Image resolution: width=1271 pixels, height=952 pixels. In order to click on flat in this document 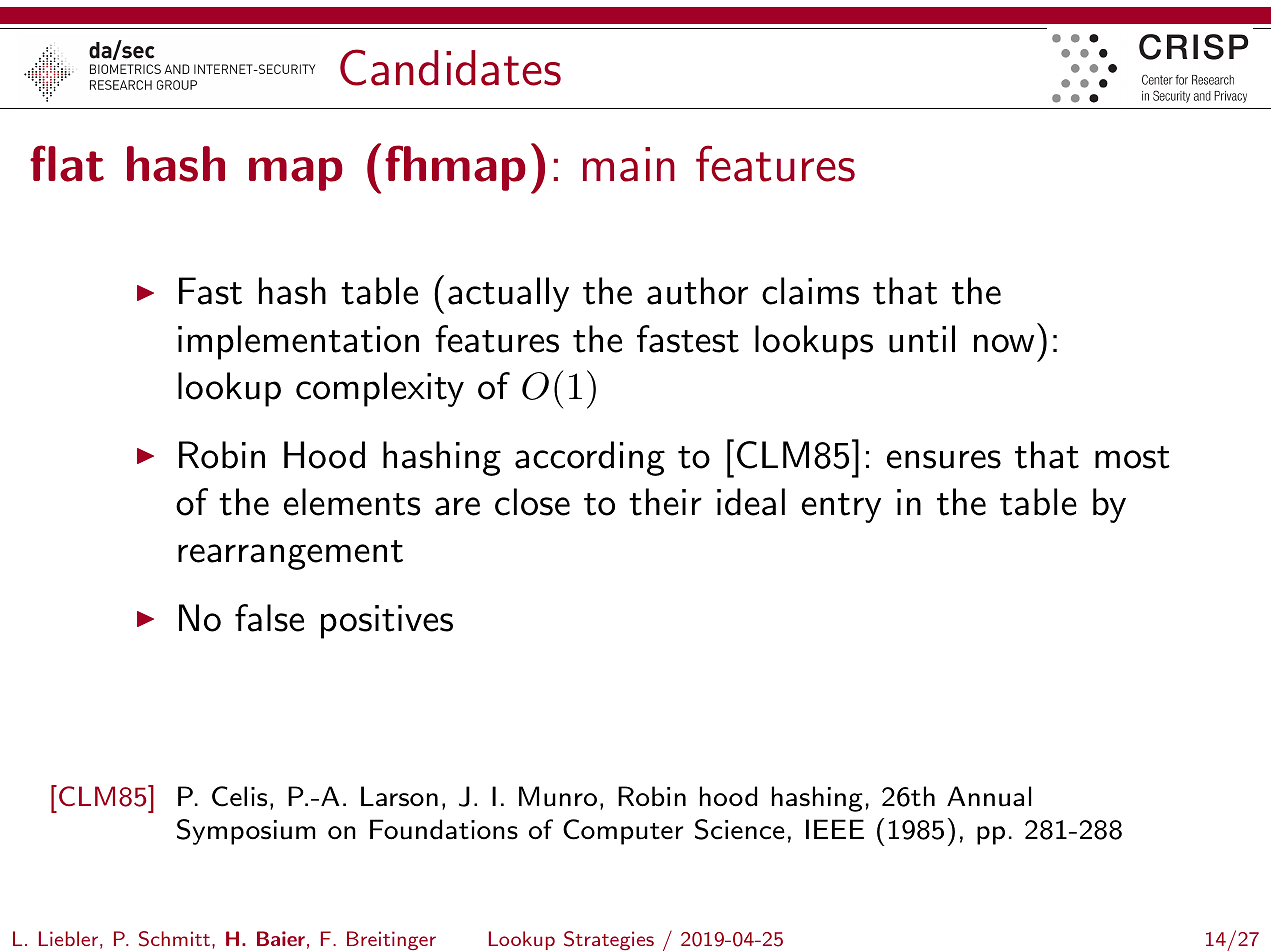, I will do `click(67, 163)`.
